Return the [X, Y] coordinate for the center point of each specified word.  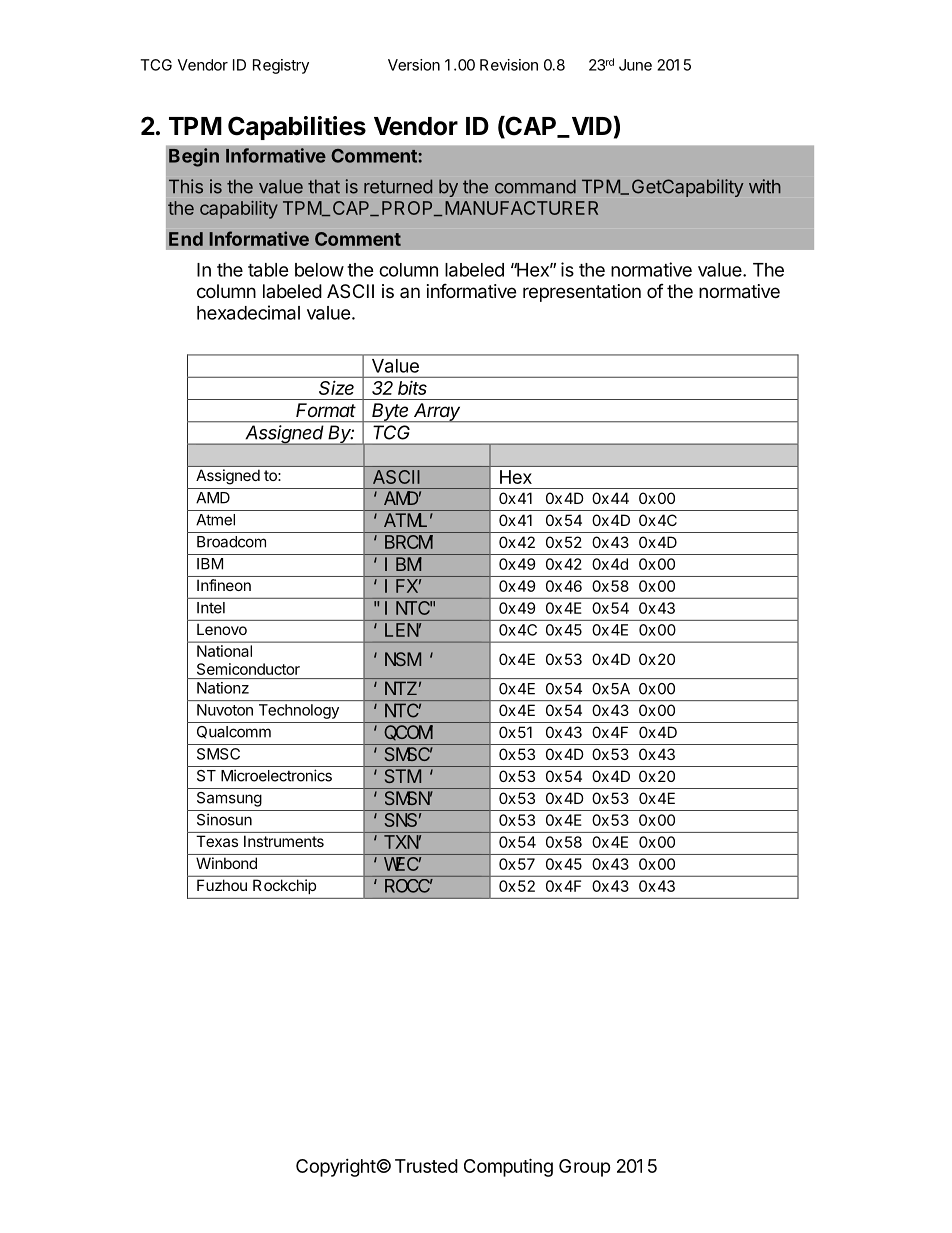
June [635, 65]
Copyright [336, 1168]
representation [582, 293]
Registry [281, 66]
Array [437, 413]
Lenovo [222, 629]
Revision [509, 65]
